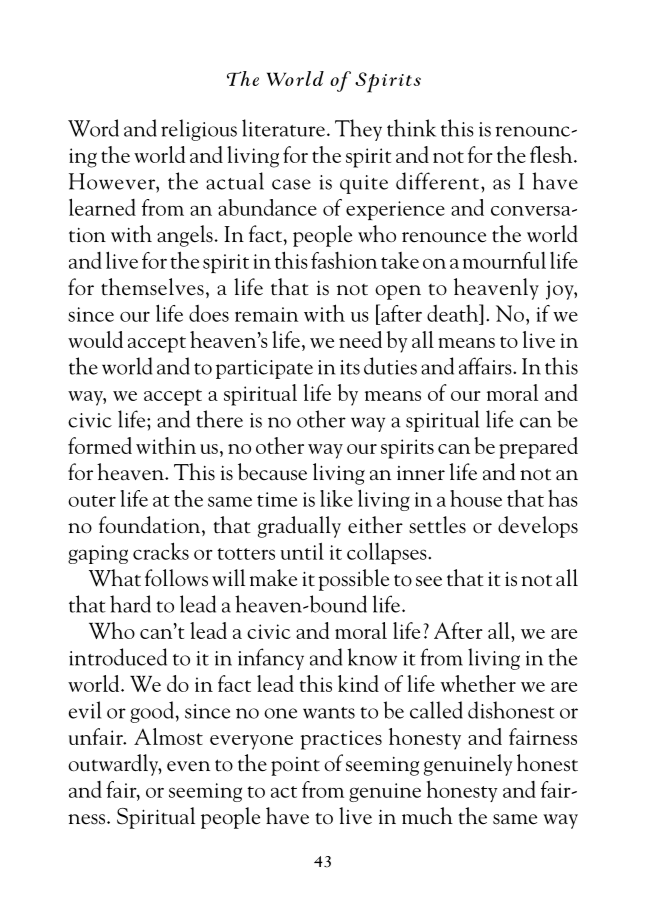 This document has width=646, height=918. Describe the element at coordinates (188, 766) in the document. I see `even` at that location.
